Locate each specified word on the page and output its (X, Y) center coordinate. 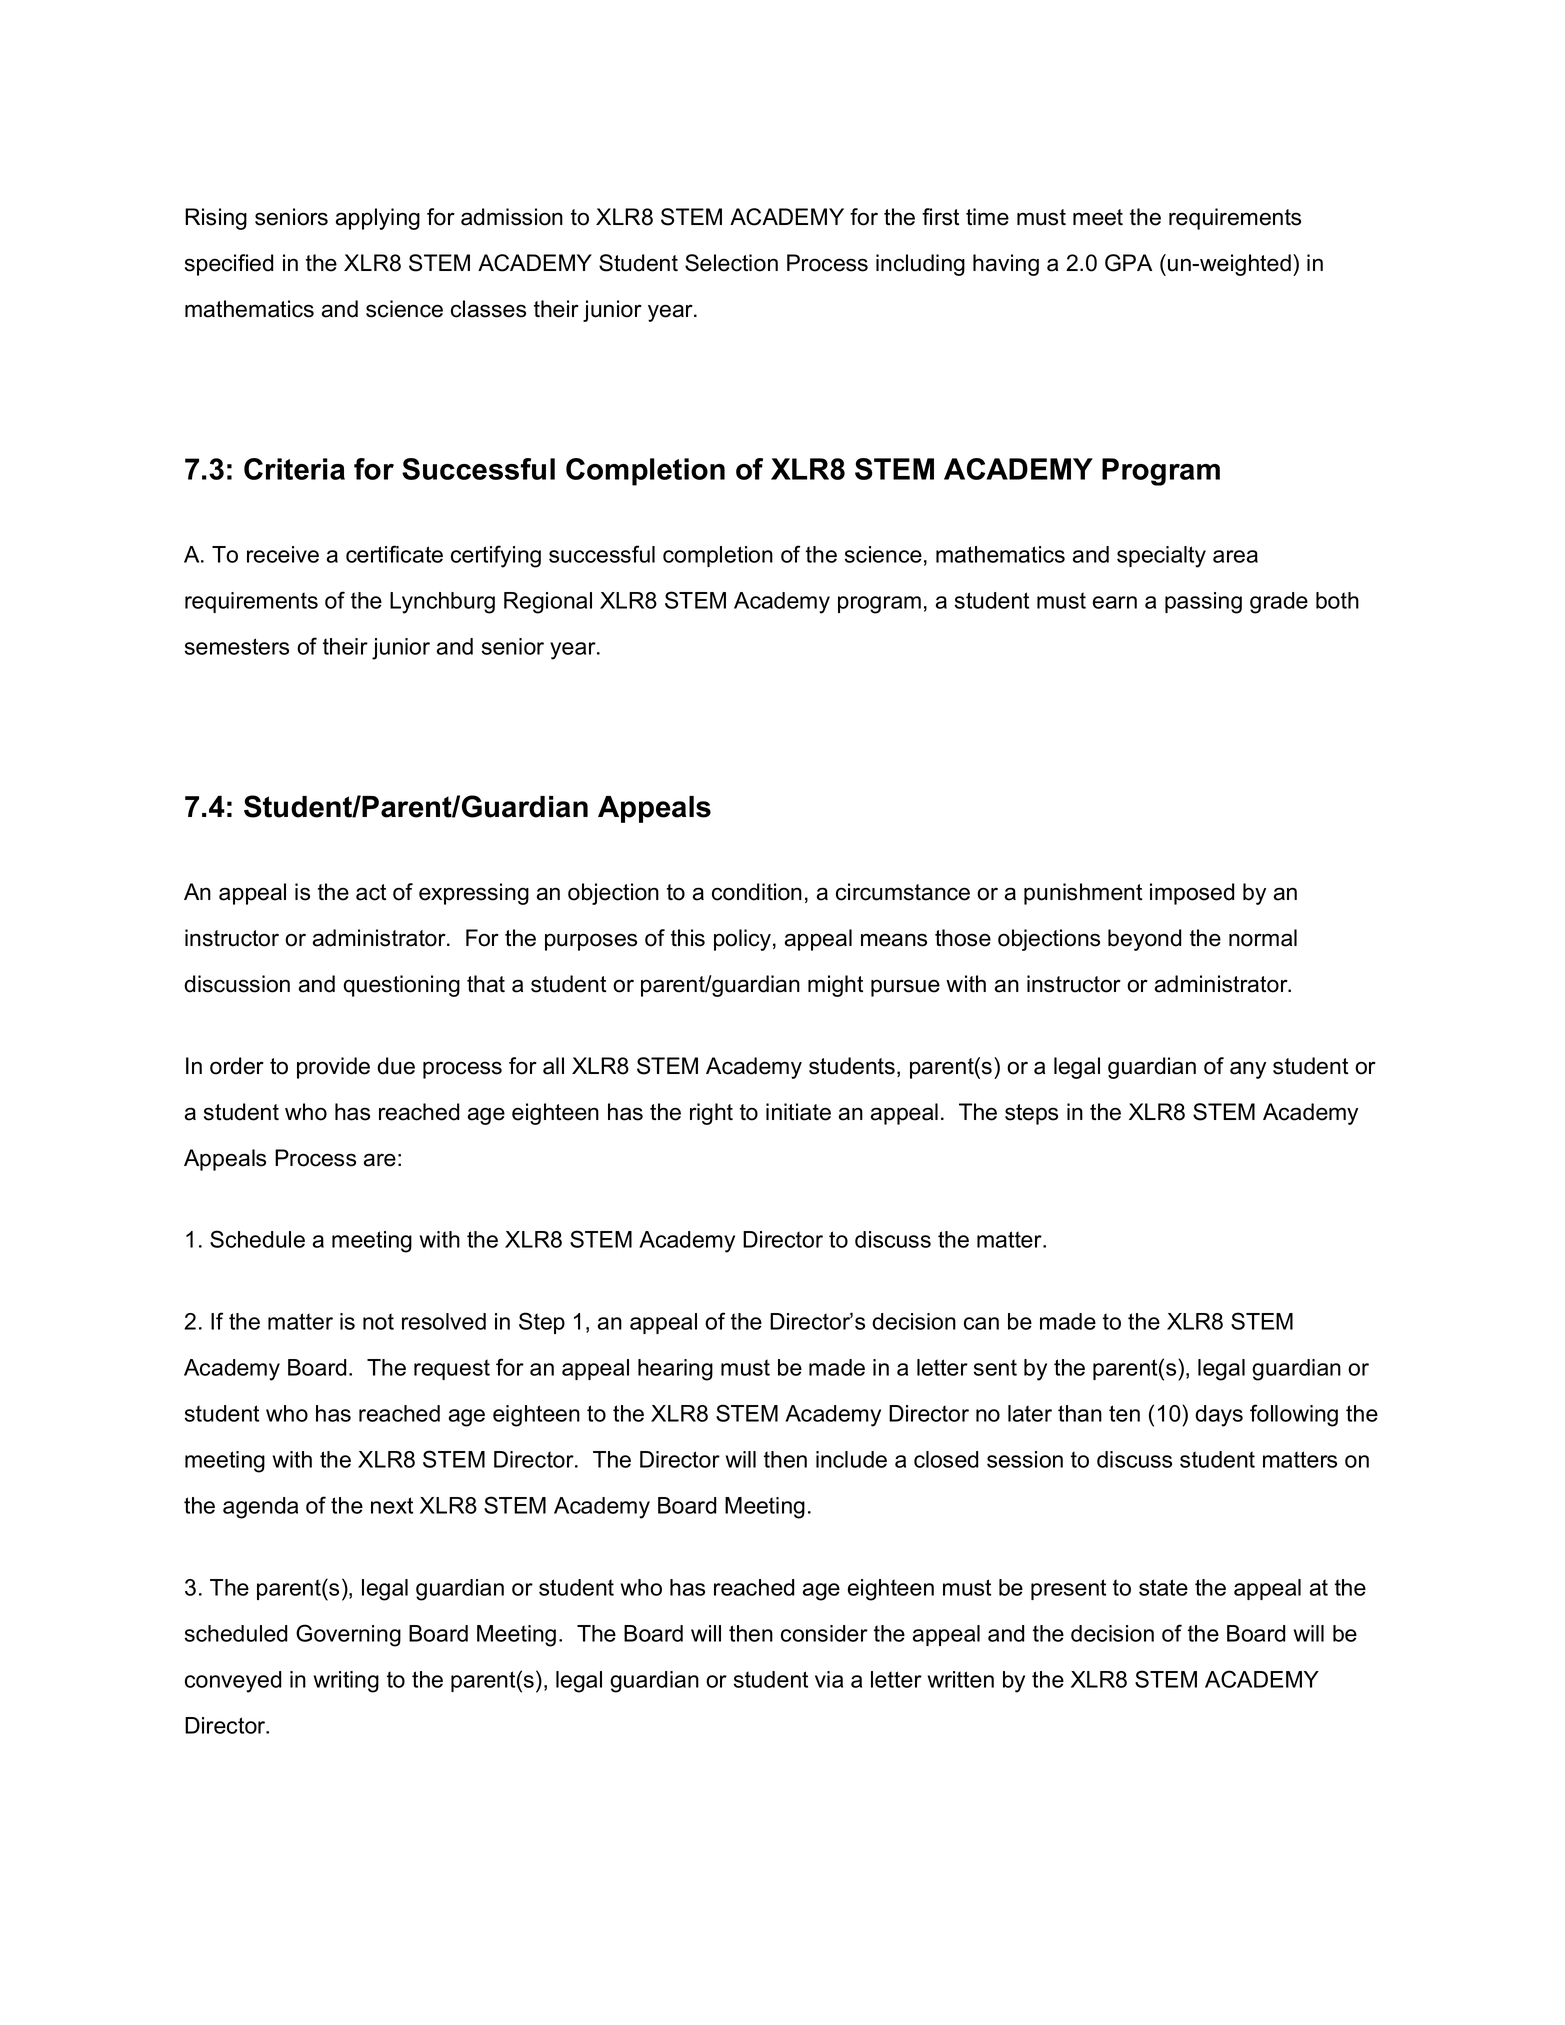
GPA (1129, 263)
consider (824, 1633)
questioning (401, 986)
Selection (731, 263)
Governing (348, 1635)
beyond (1144, 940)
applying (378, 219)
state (1163, 1587)
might (835, 986)
